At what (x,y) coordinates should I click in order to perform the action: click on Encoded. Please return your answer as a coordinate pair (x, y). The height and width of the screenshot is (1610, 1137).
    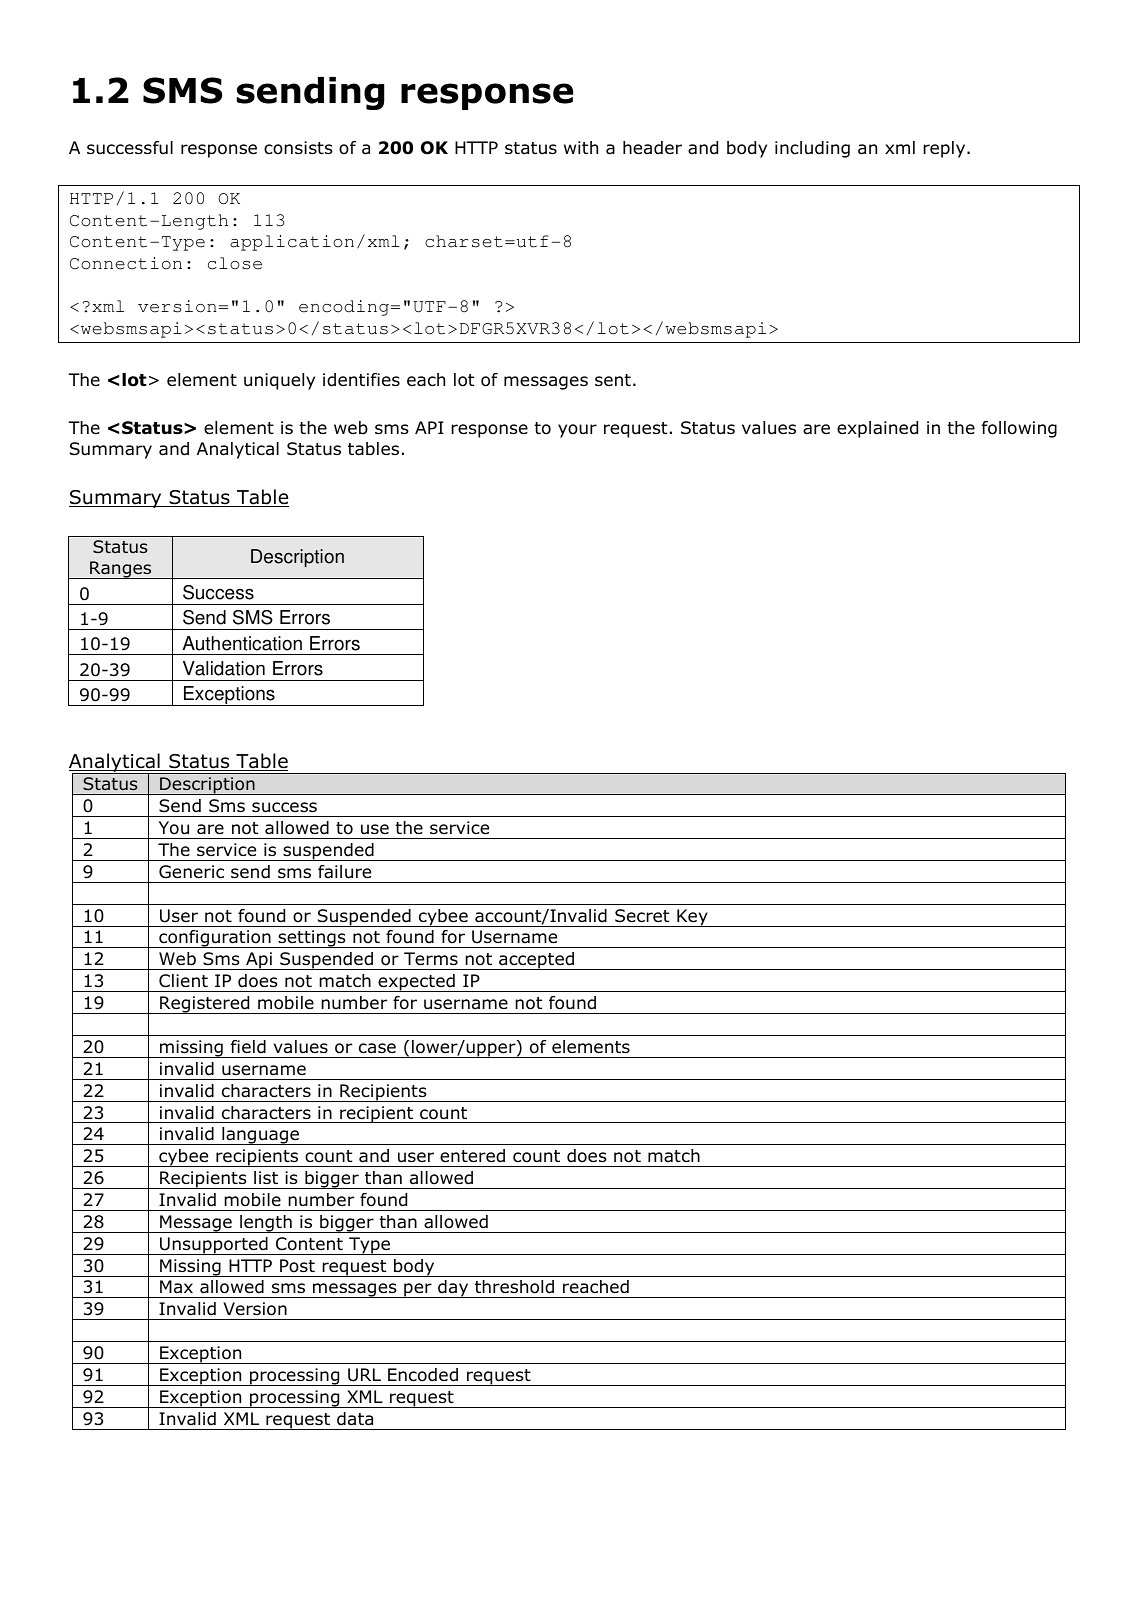
    Looking at the image, I should click on (423, 1375).
